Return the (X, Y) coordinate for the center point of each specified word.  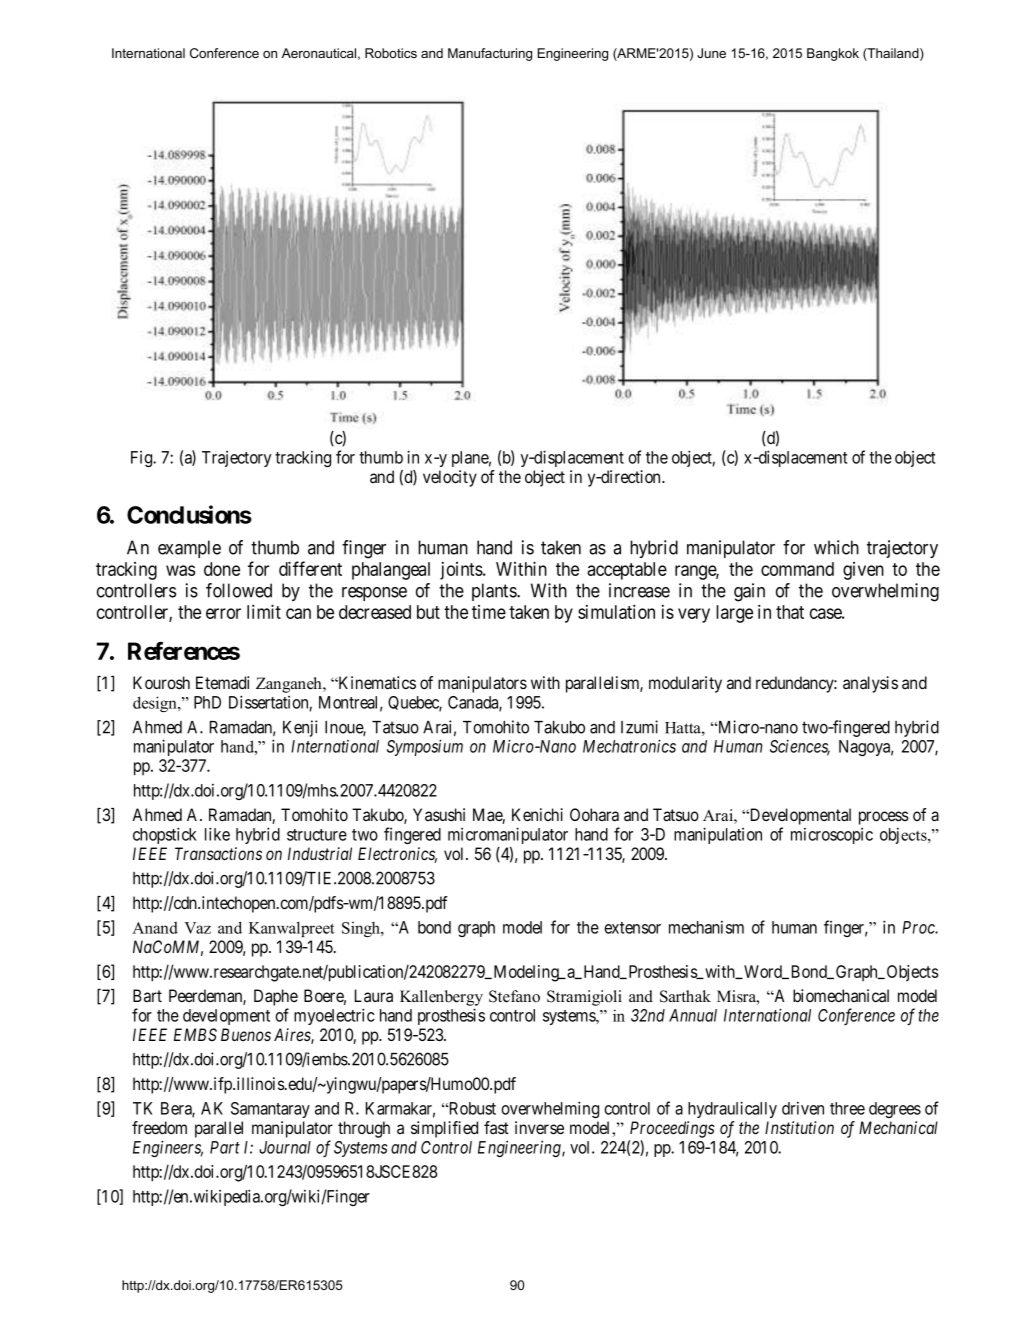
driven (803, 1108)
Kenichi (537, 814)
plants (495, 592)
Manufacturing (490, 54)
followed (239, 590)
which (836, 547)
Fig (143, 459)
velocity (450, 478)
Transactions (218, 853)
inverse (539, 1127)
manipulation (718, 835)
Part (225, 1147)
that (790, 612)
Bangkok (833, 54)
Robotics (391, 53)
